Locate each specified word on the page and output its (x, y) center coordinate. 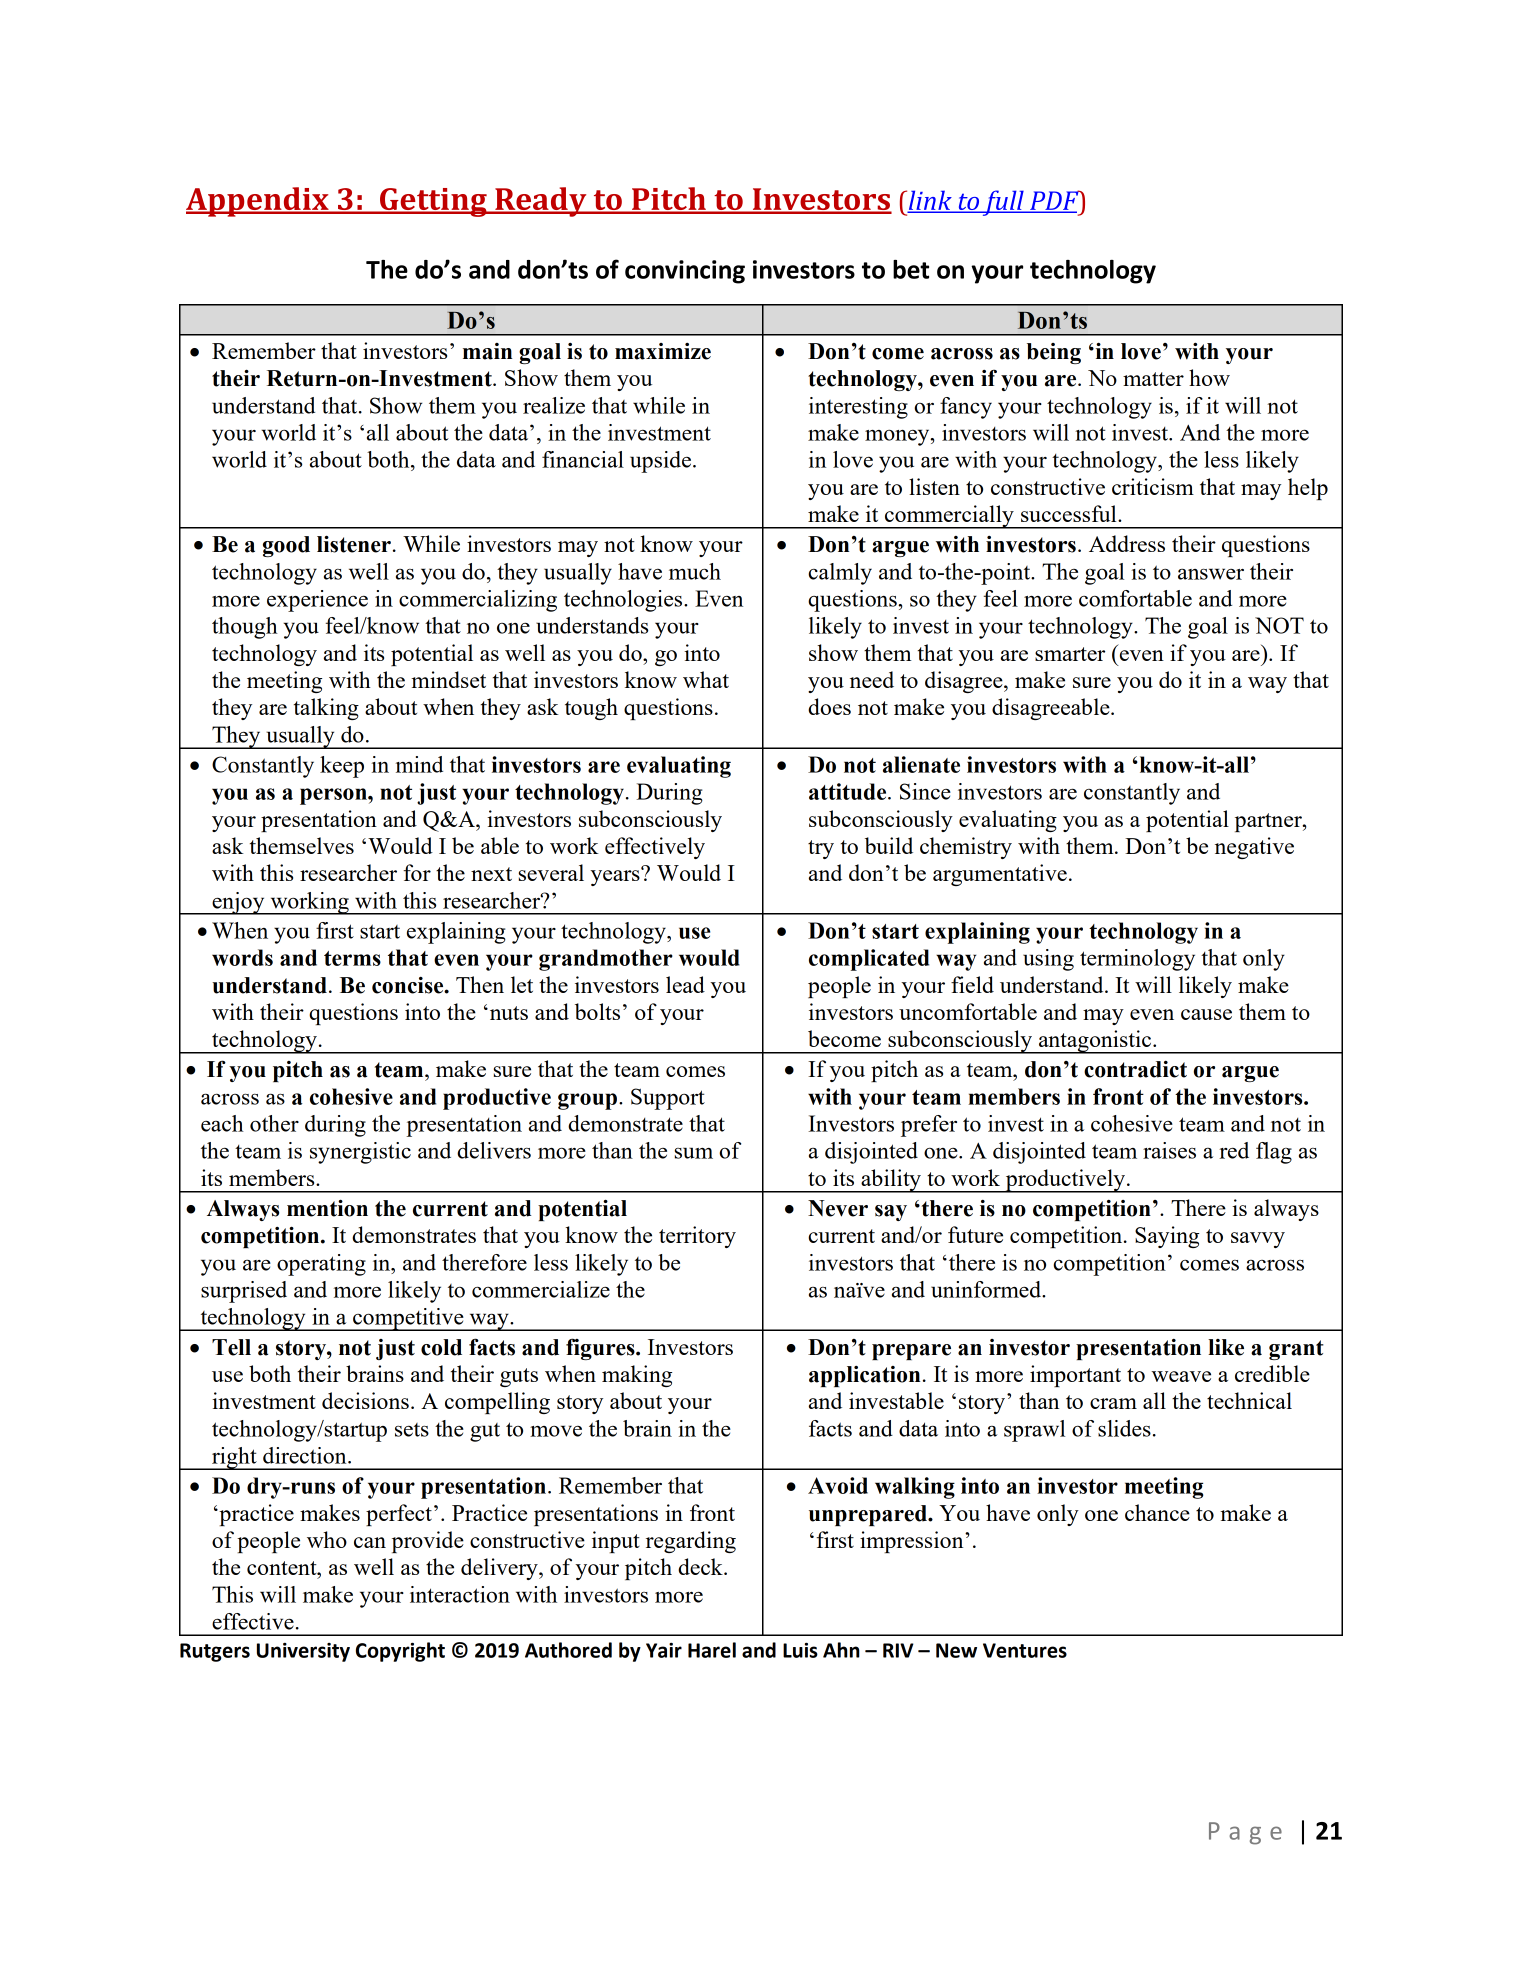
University (303, 1652)
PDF (1054, 201)
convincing (685, 272)
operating (321, 1265)
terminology (1137, 960)
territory (697, 1237)
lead (685, 984)
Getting (433, 202)
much (695, 571)
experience (317, 601)
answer (1211, 574)
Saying (1167, 1237)
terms (352, 958)
